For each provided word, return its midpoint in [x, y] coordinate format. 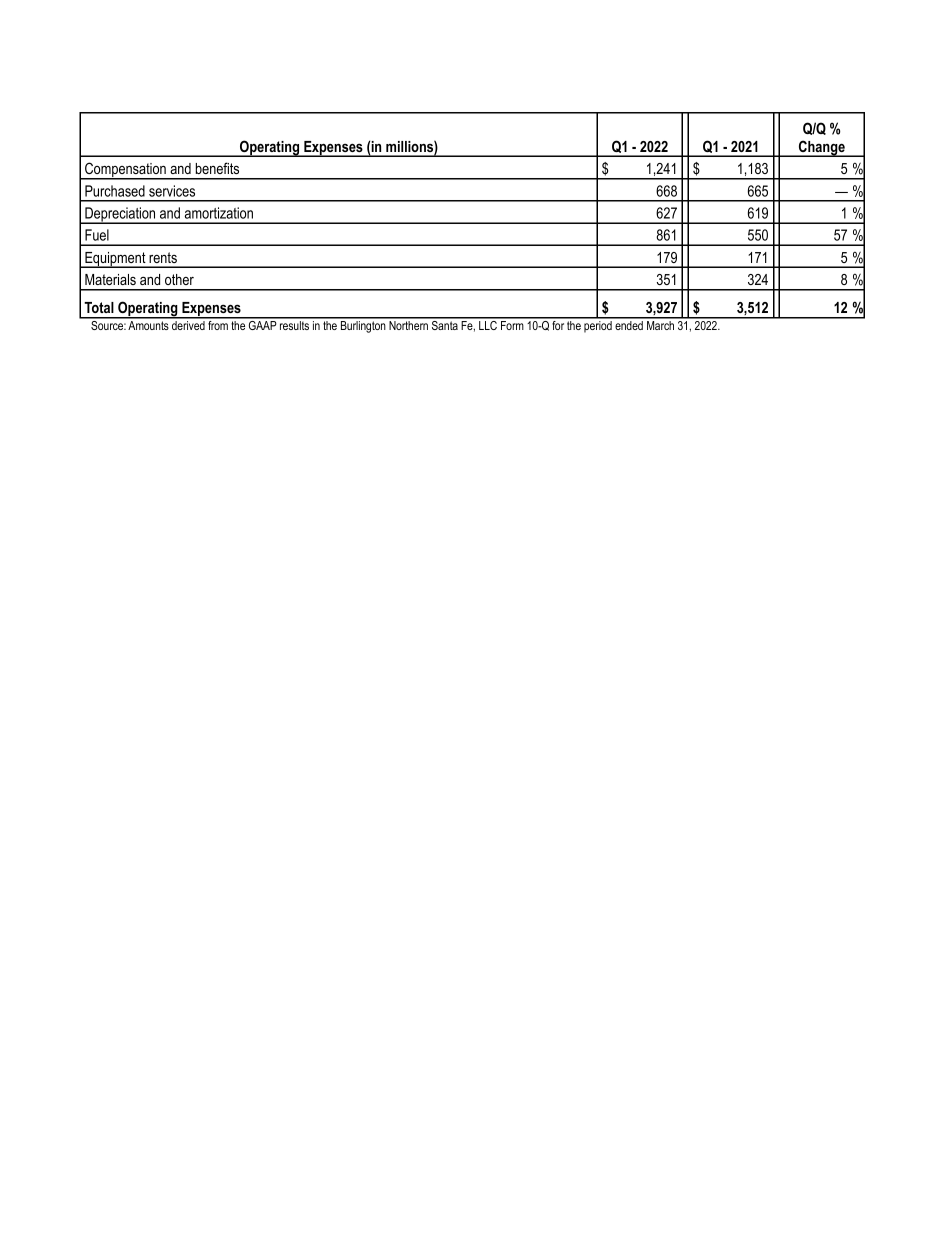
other [179, 279]
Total [99, 307]
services [172, 191]
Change [822, 148]
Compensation [125, 171]
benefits [217, 168]
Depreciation [120, 215]
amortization [219, 213]
